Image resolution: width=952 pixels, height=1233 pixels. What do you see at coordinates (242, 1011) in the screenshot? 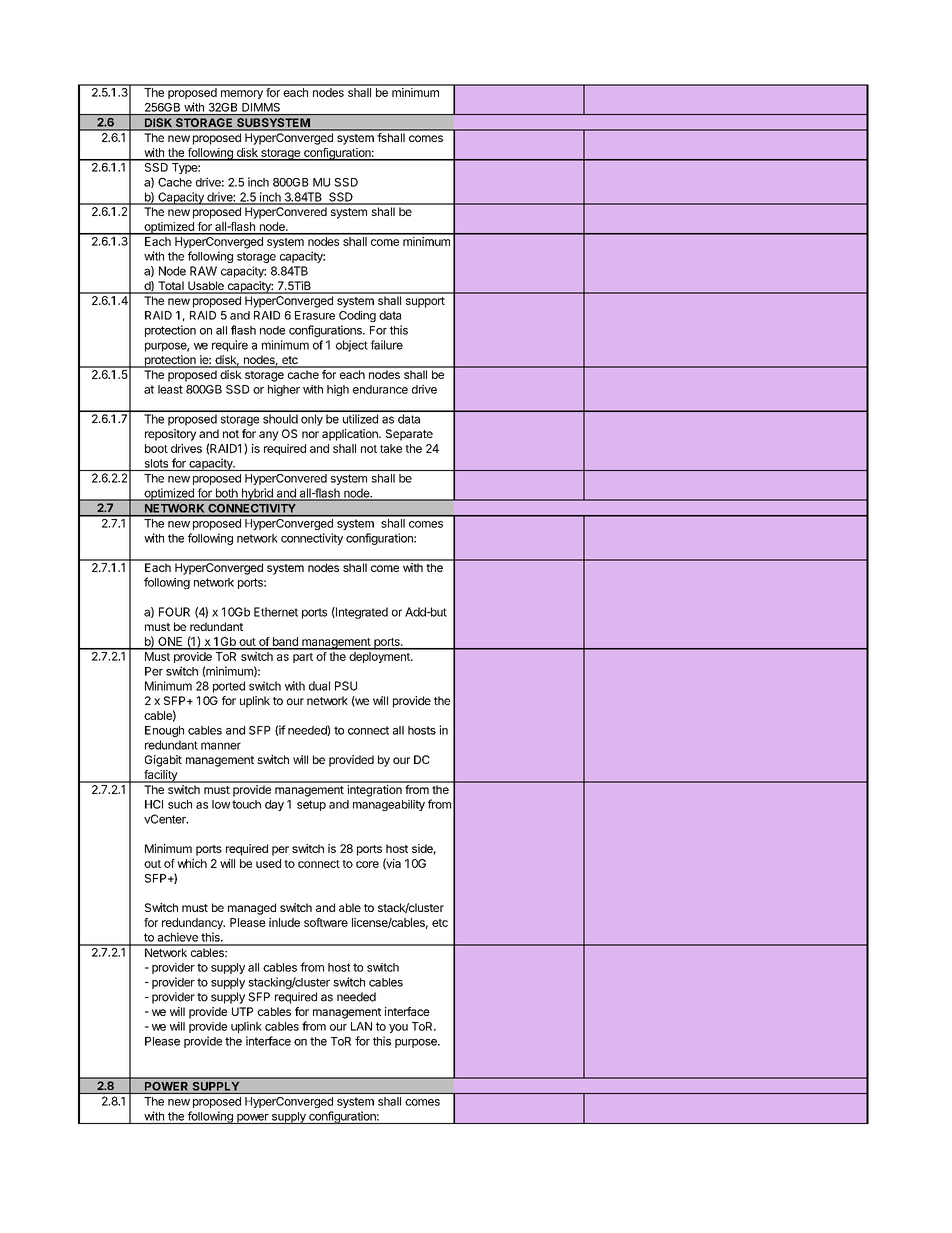
I see `UTP` at bounding box center [242, 1011].
